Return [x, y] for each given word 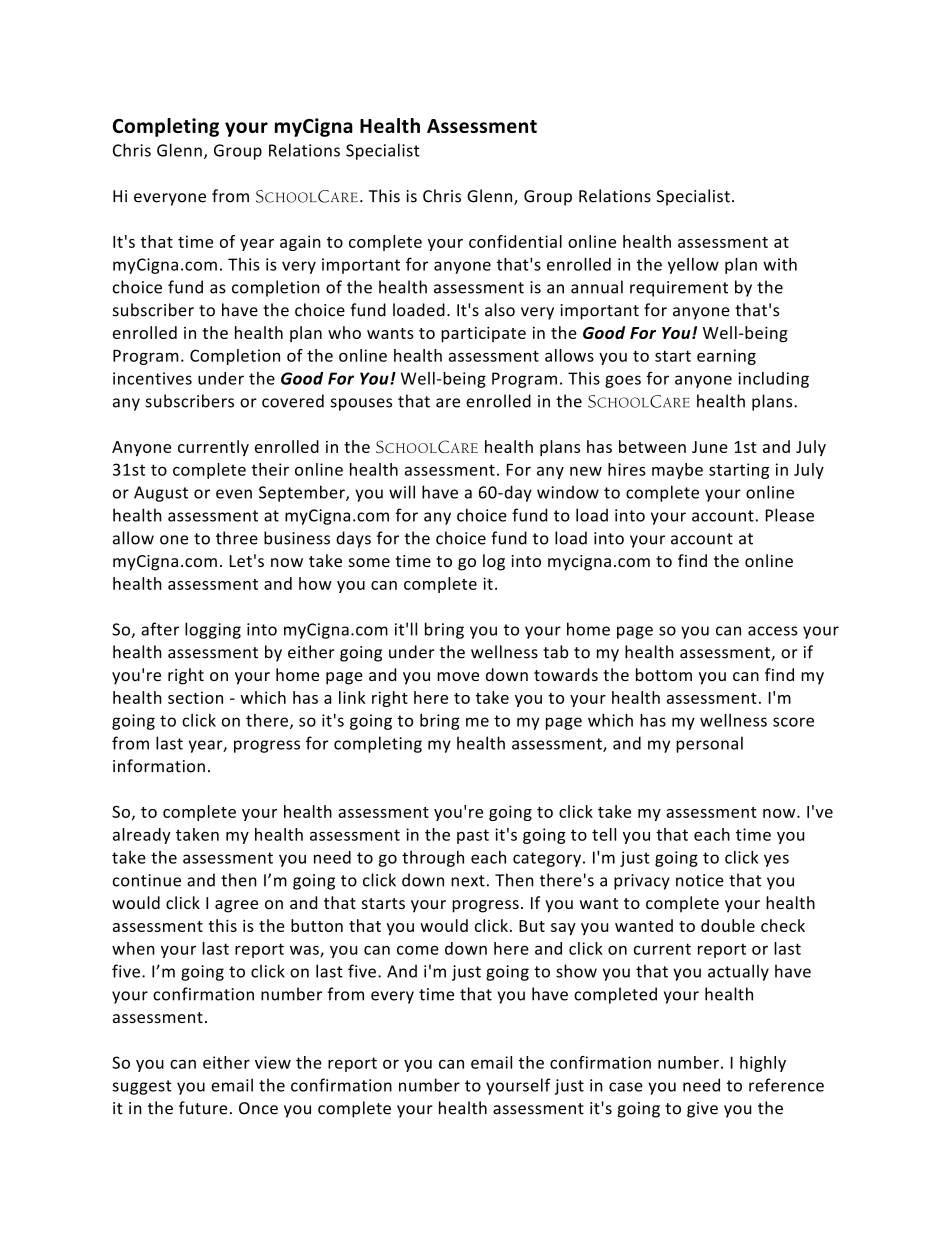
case [626, 1087]
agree [236, 906]
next [468, 881]
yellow [693, 266]
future [203, 1108]
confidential [515, 241]
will [402, 492]
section [195, 697]
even [234, 494]
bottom [664, 674]
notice [700, 880]
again [300, 243]
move [458, 676]
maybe [677, 471]
